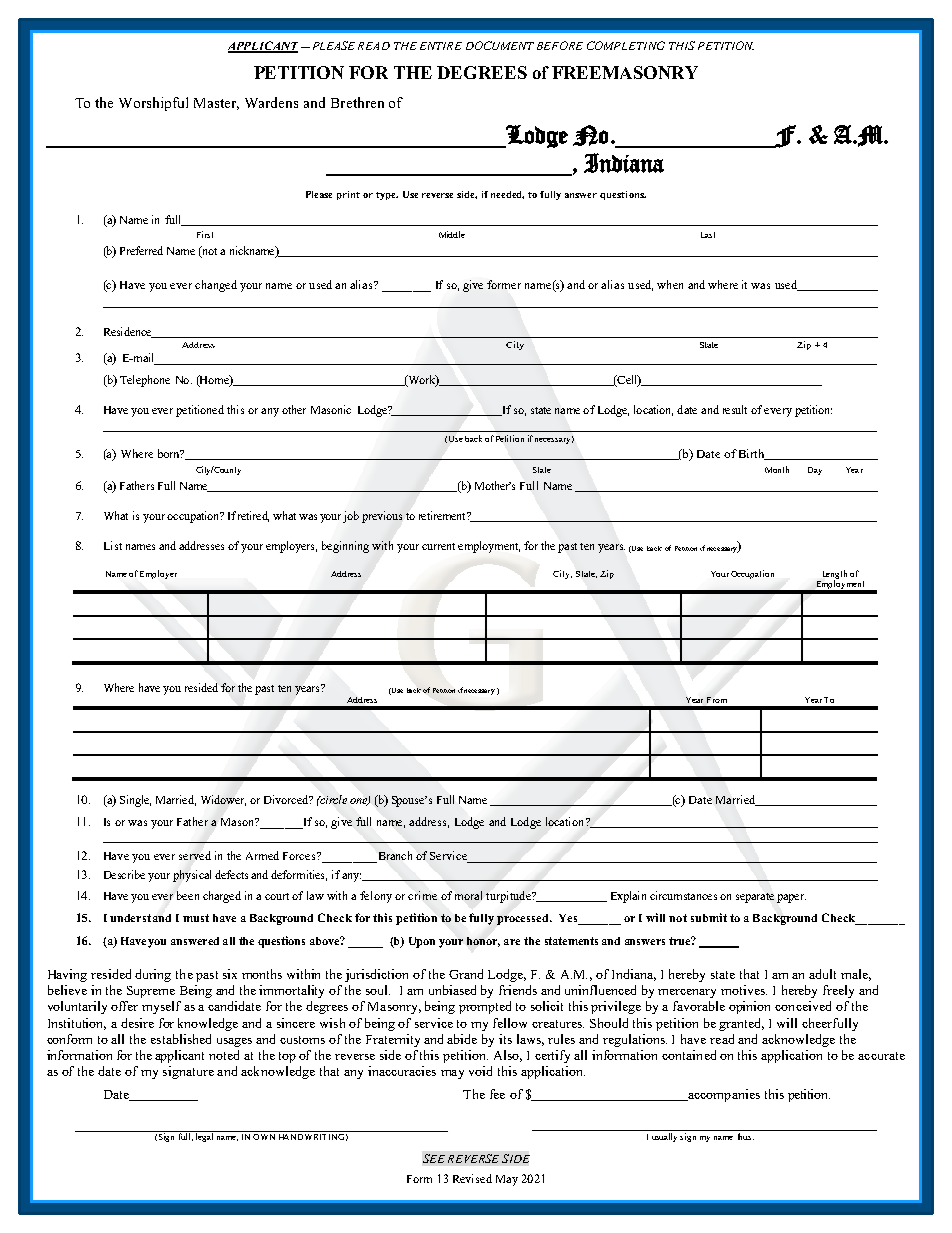 Image resolution: width=952 pixels, height=1233 pixels. I want to click on Telephone, so click(145, 381).
